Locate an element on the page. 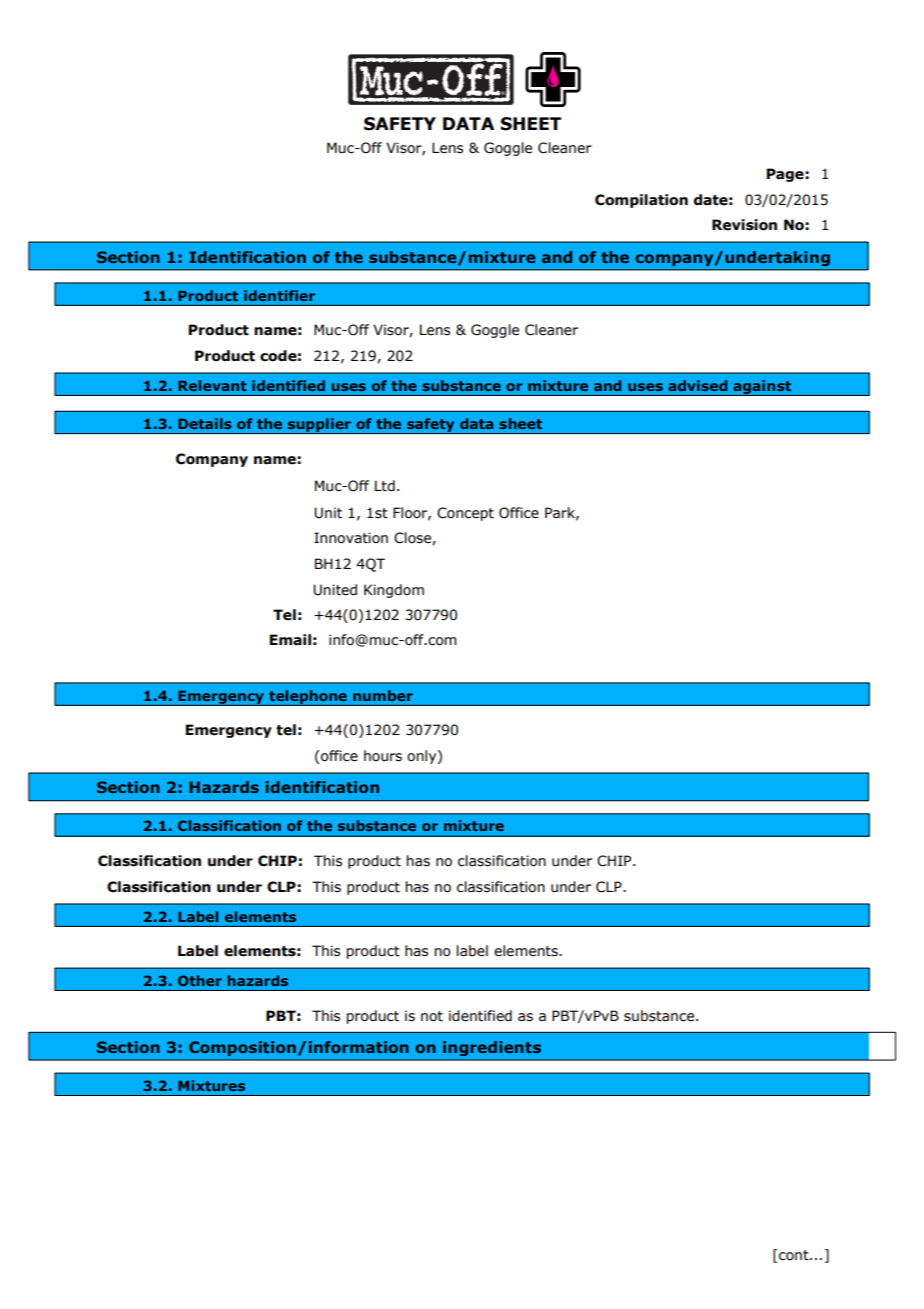 The height and width of the image is (1309, 924). Other is located at coordinates (200, 980).
